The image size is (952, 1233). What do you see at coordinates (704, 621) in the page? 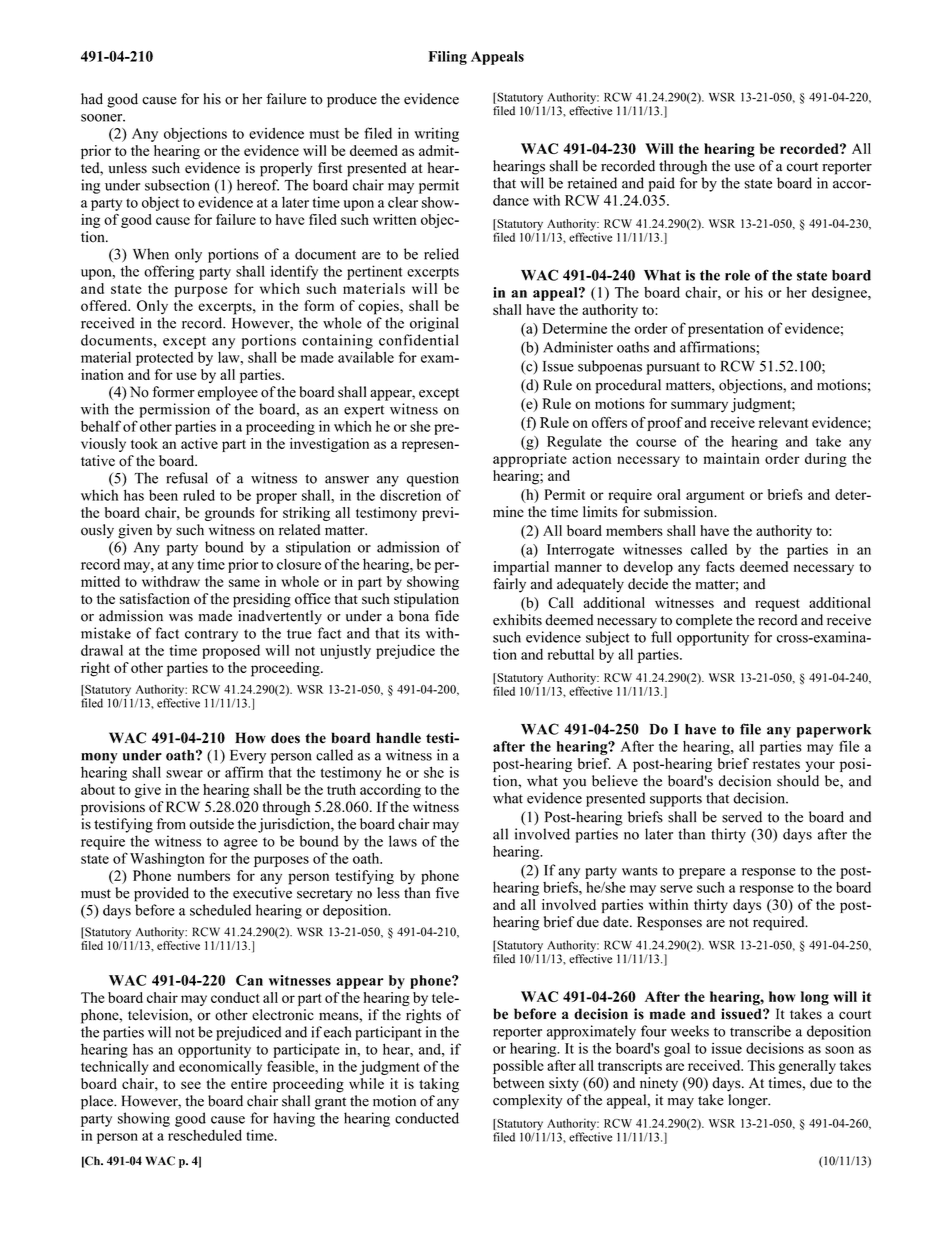
I see `complete` at bounding box center [704, 621].
